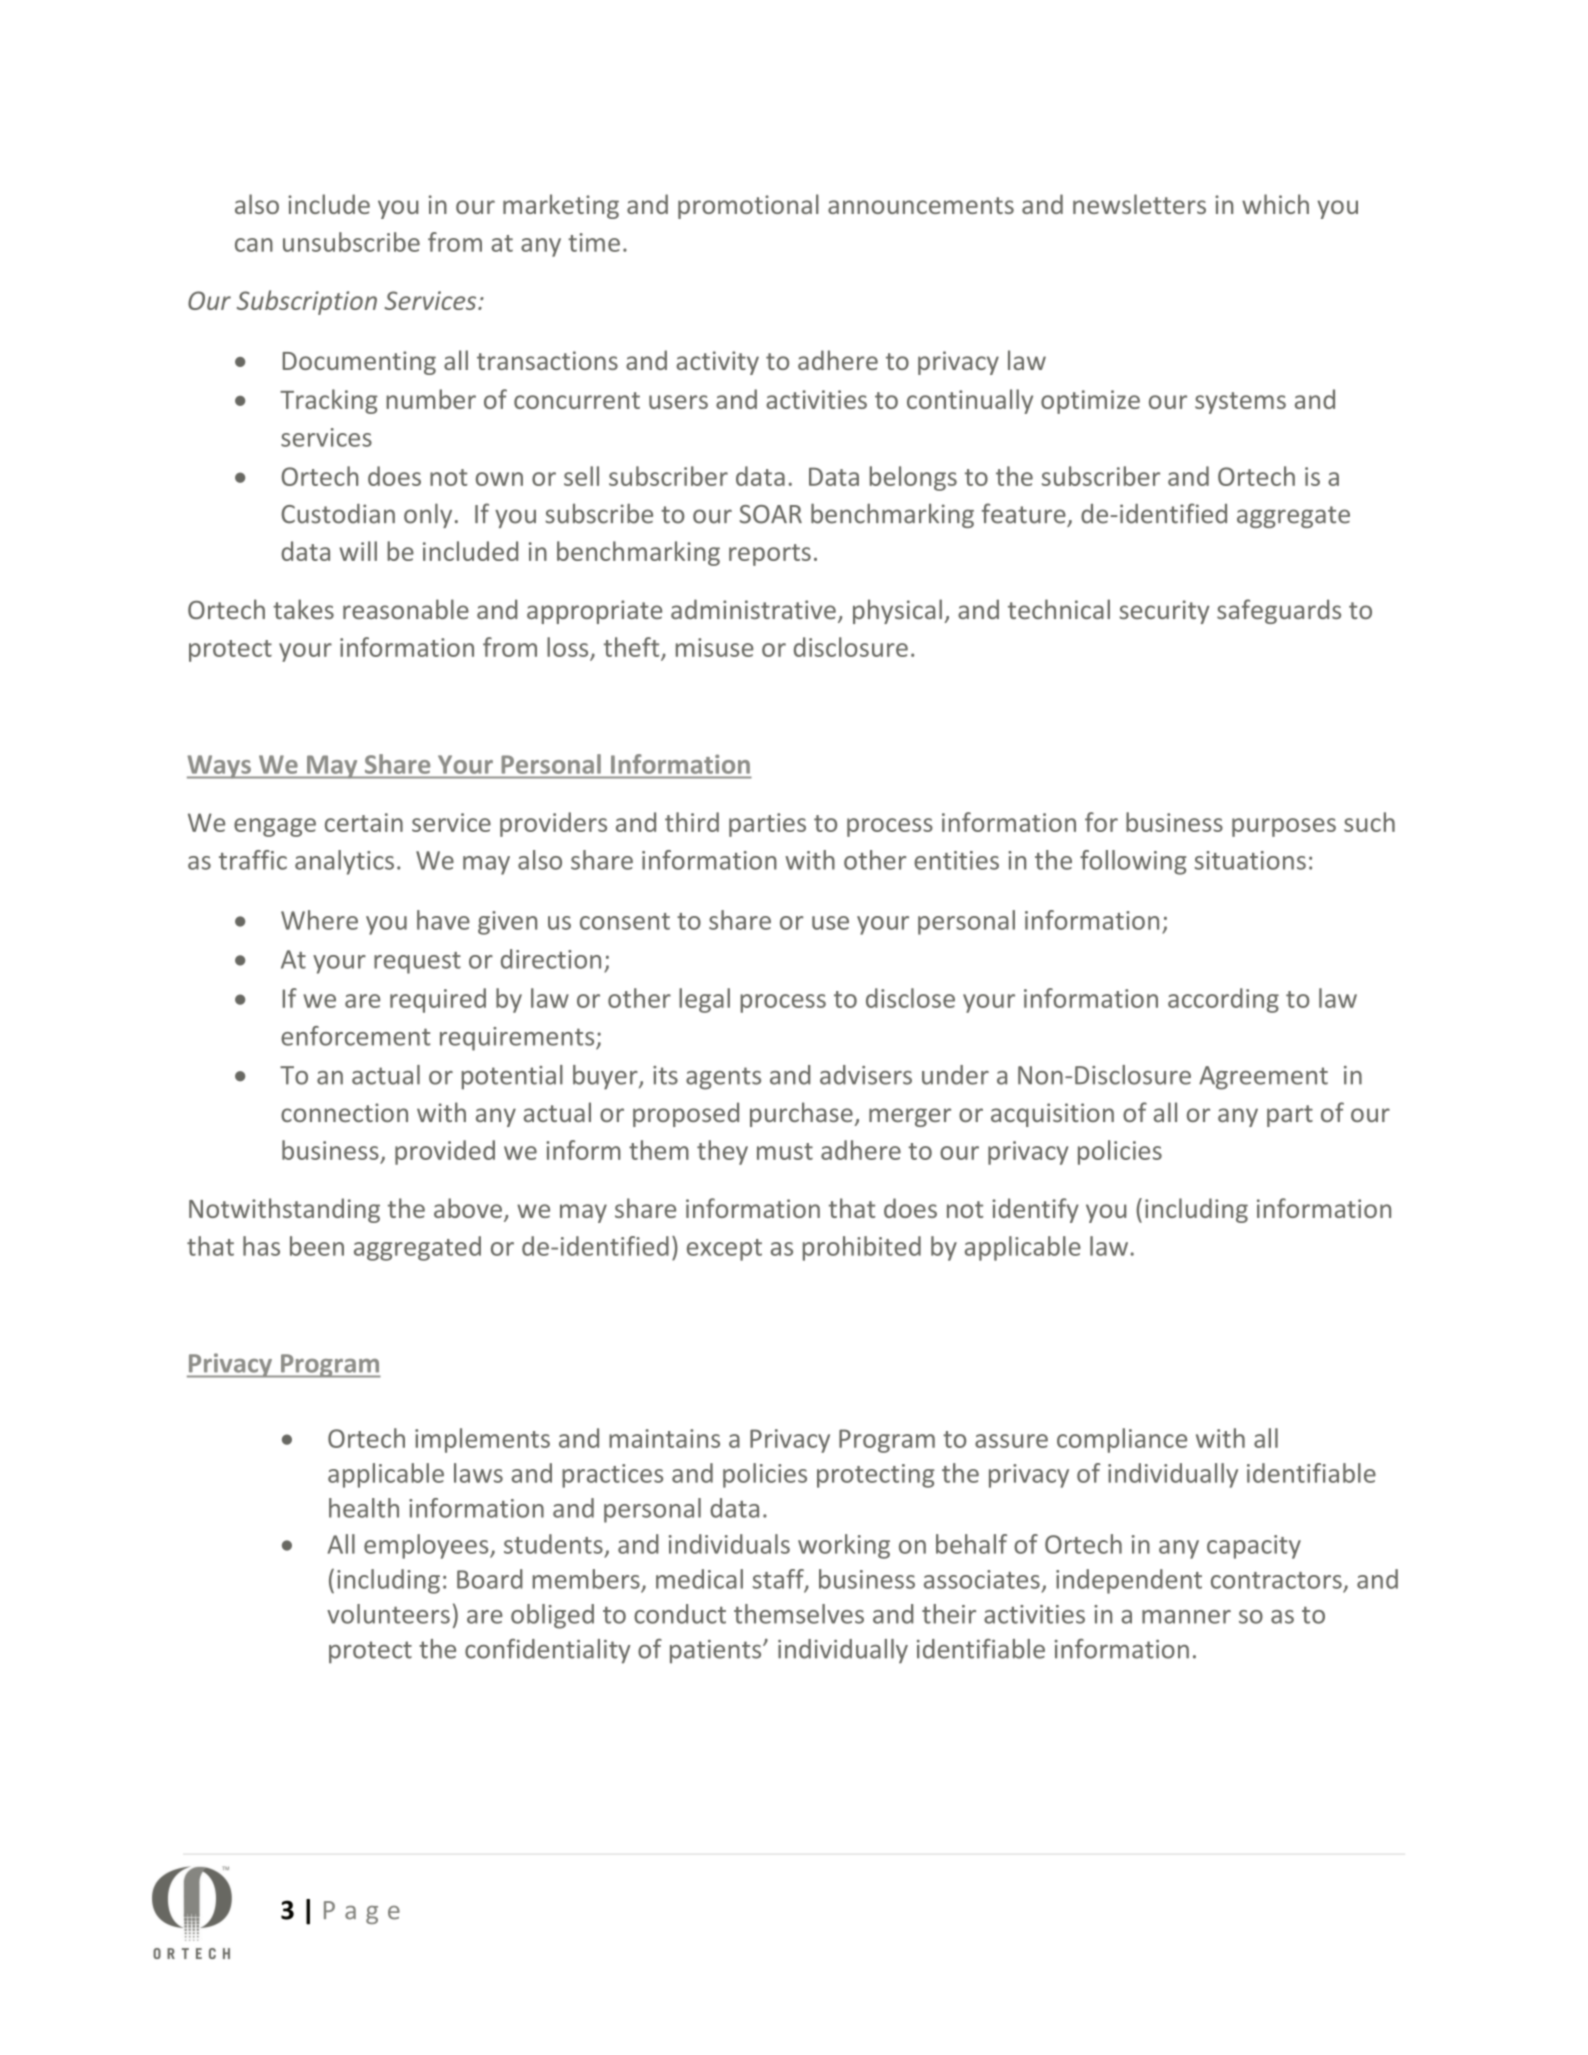 The image size is (1588, 2055). Describe the element at coordinates (779, 1580) in the image. I see `staff` at that location.
